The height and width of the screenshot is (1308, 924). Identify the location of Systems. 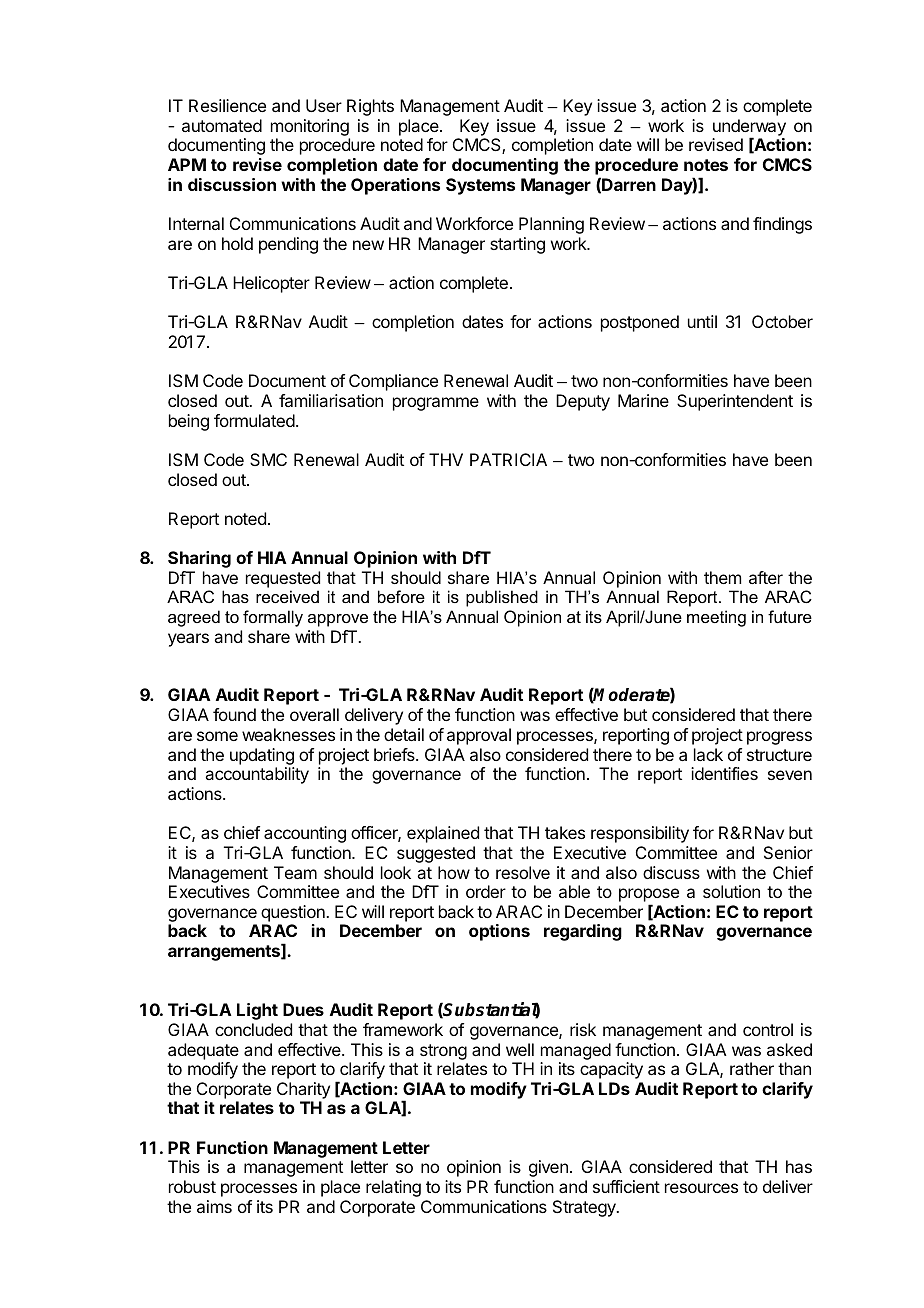
(480, 186).
